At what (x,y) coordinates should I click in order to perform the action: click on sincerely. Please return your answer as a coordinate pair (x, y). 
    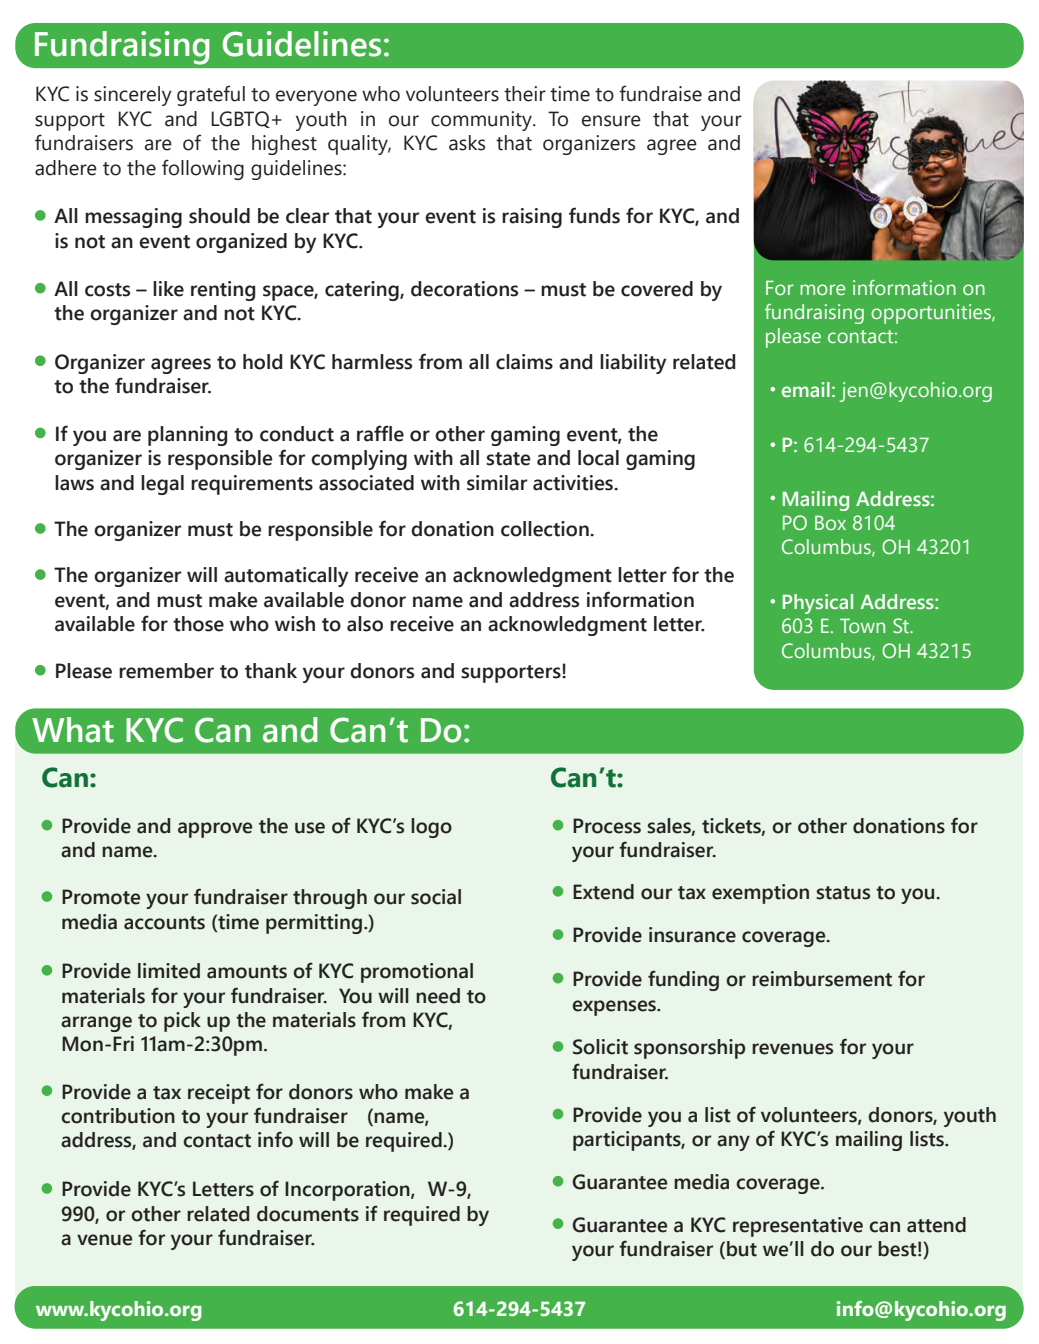
    Looking at the image, I should click on (133, 96).
